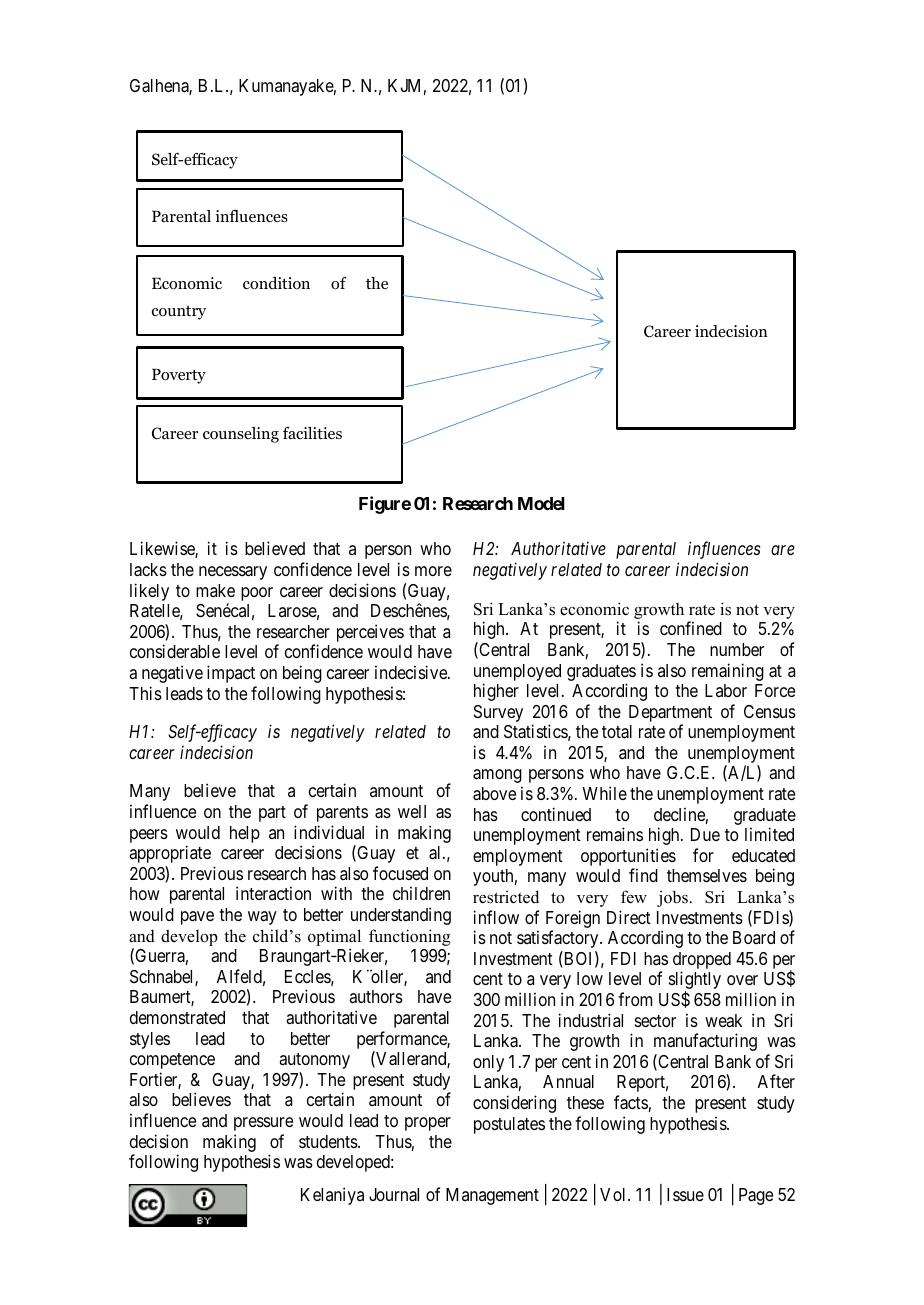  Describe the element at coordinates (541, 503) in the image. I see `Model` at that location.
